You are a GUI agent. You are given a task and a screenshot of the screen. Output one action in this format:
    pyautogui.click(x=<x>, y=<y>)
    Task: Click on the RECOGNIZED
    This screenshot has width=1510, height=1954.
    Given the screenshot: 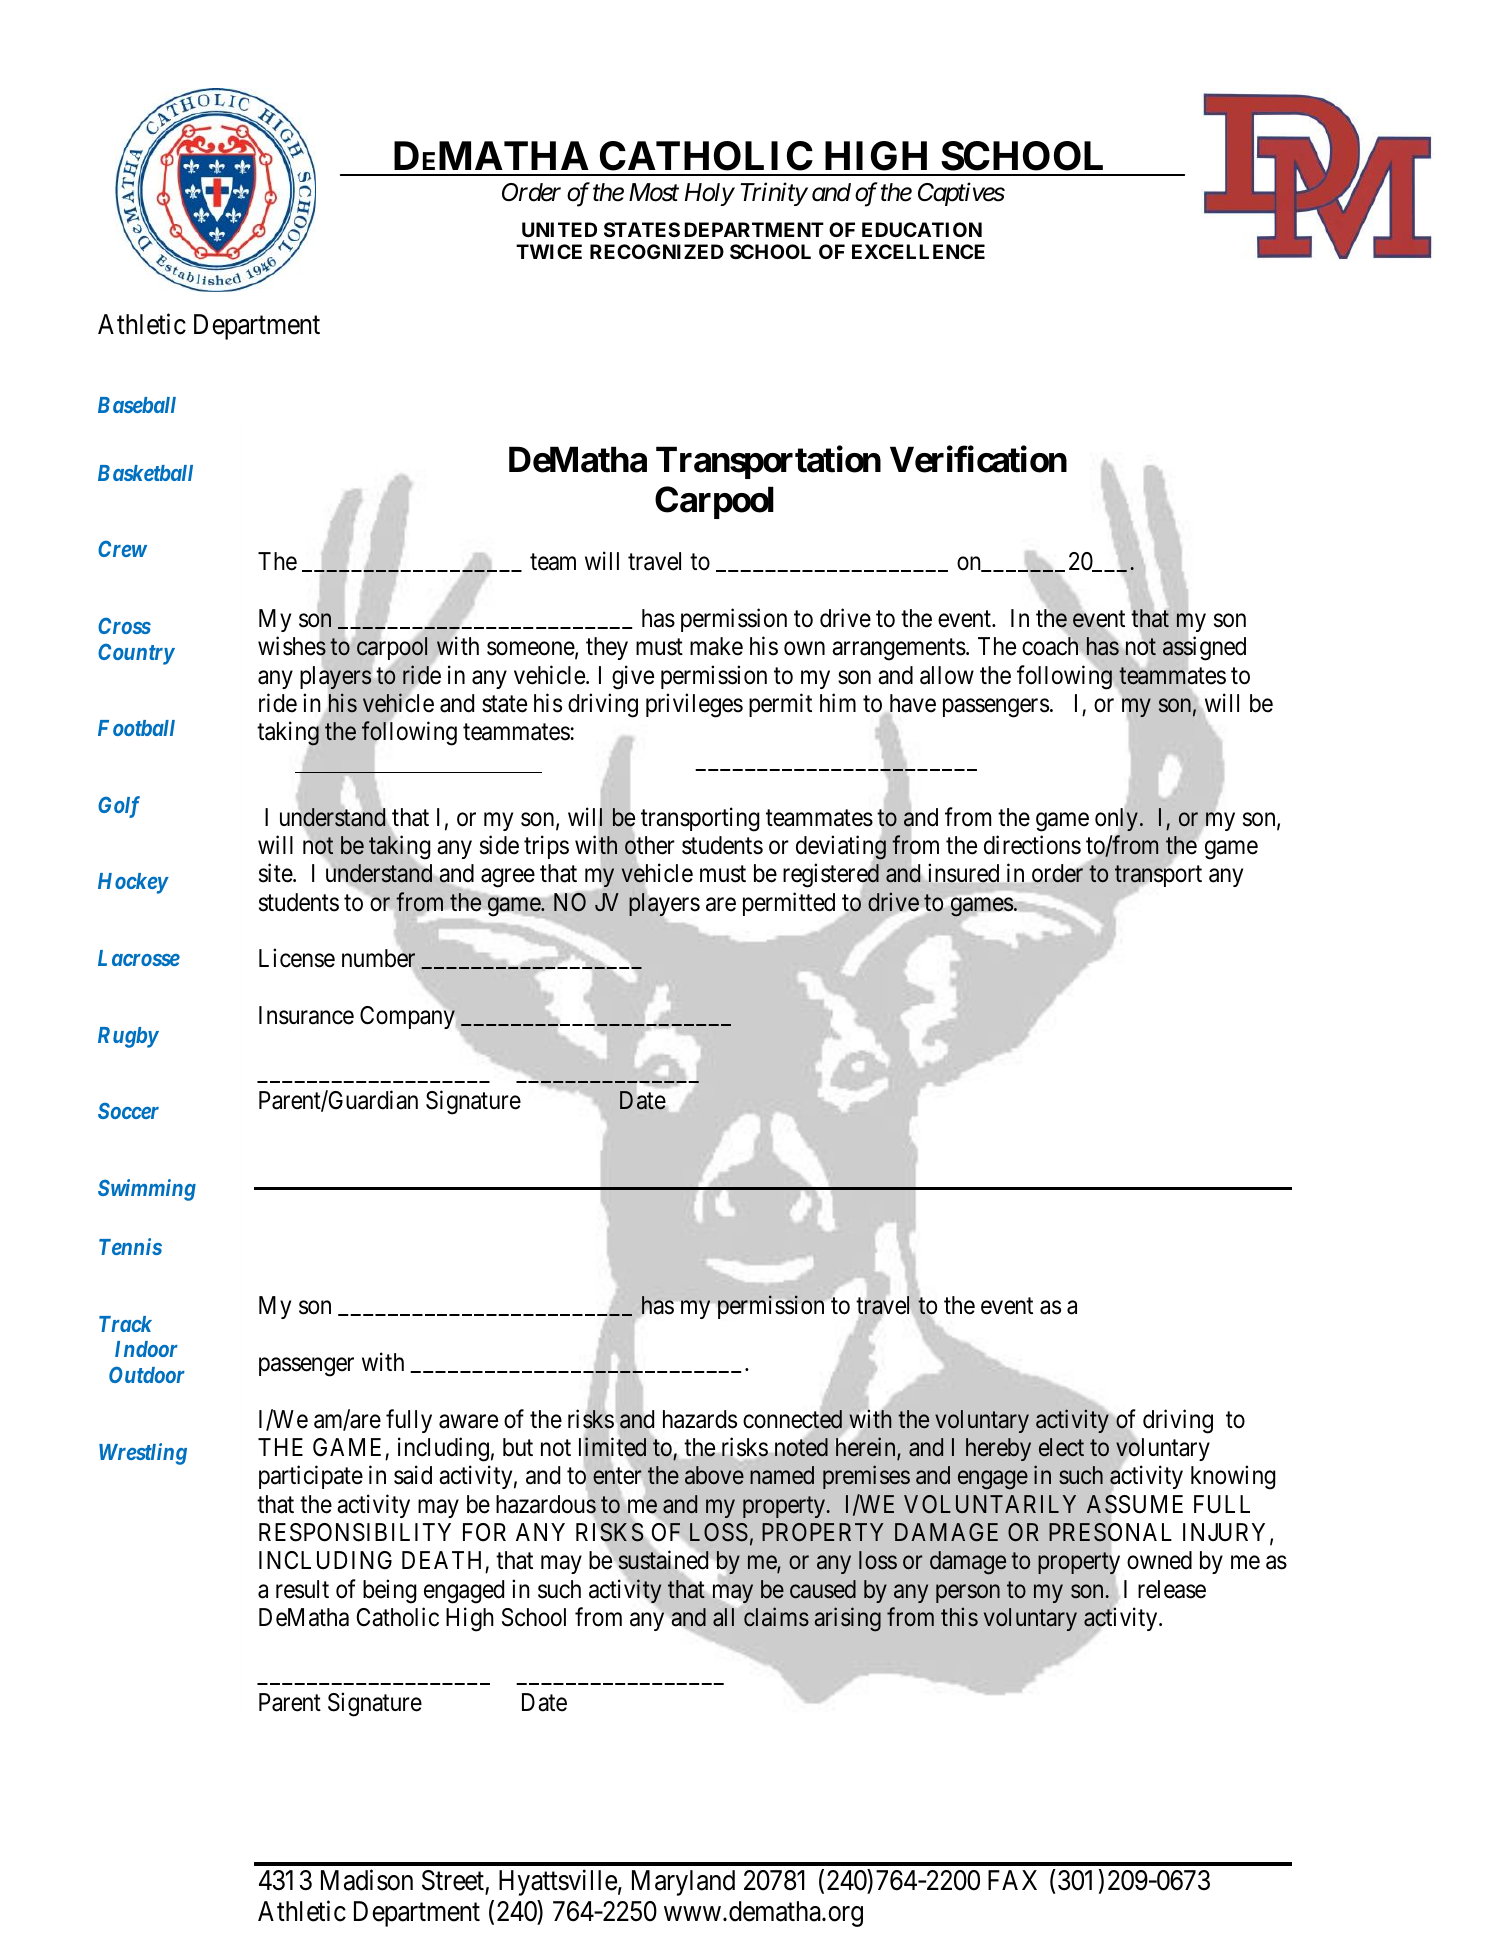 What is the action you would take?
    pyautogui.click(x=657, y=251)
